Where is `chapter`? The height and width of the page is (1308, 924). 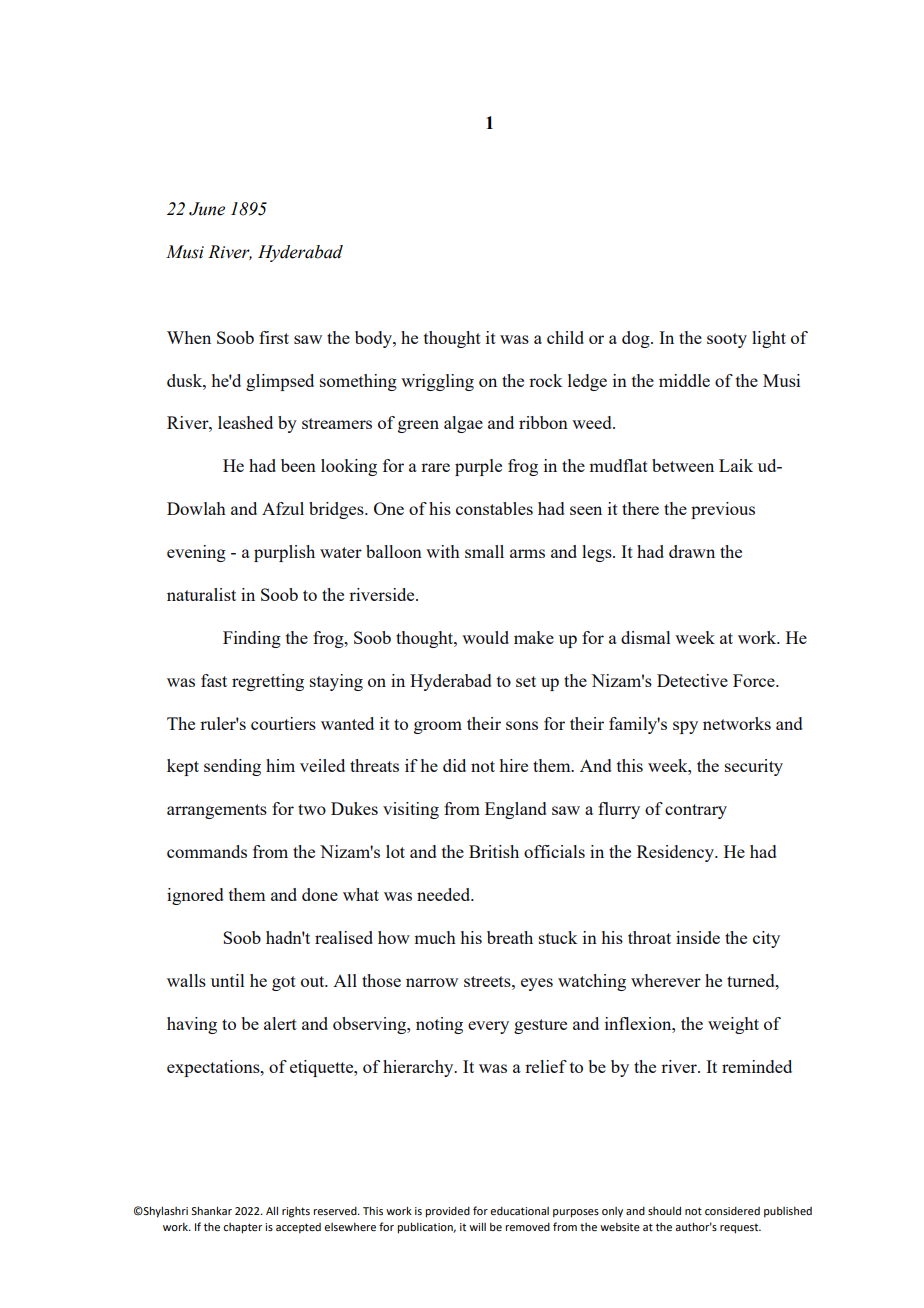 chapter is located at coordinates (242, 1228).
